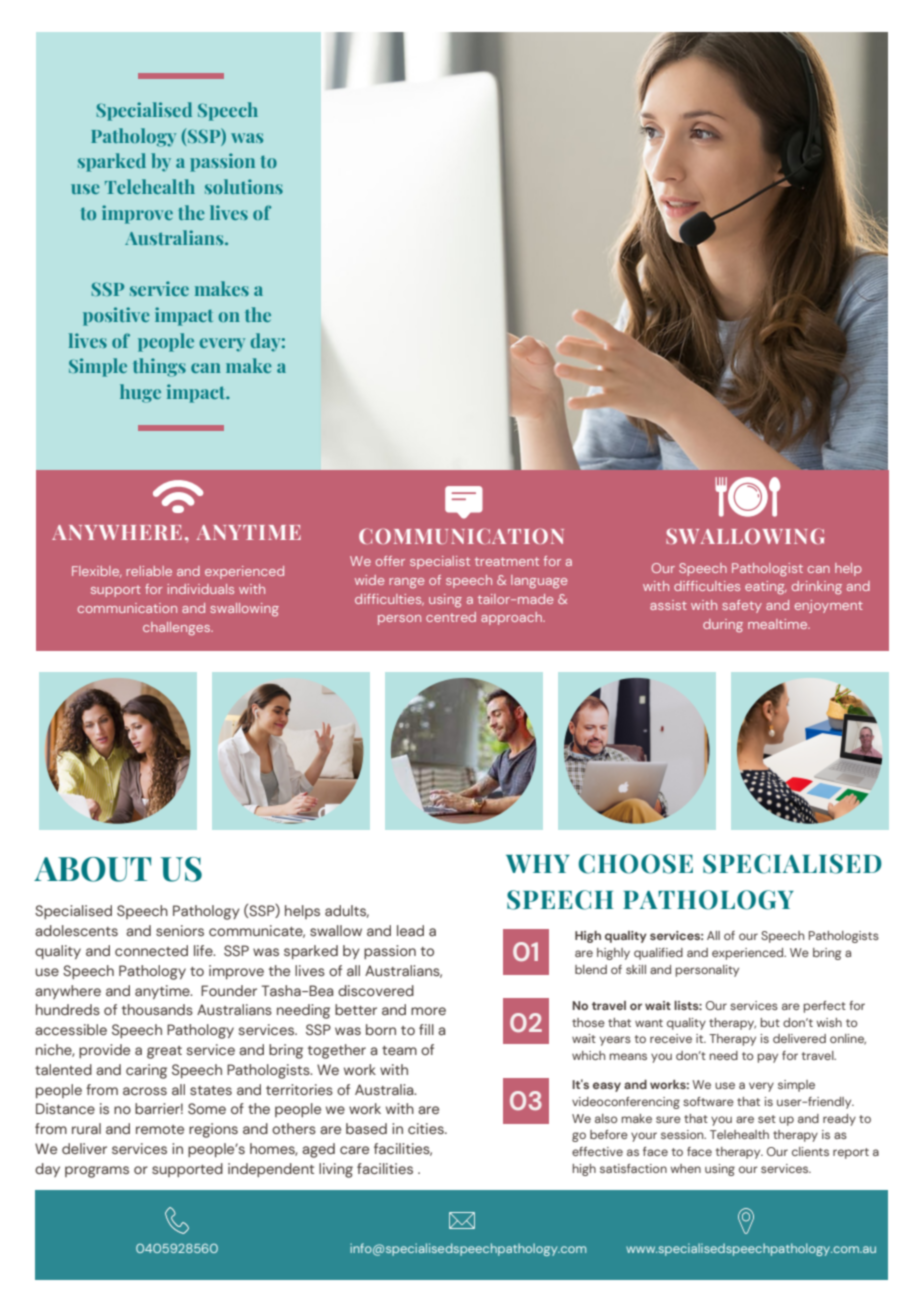  I want to click on positive, so click(116, 316).
